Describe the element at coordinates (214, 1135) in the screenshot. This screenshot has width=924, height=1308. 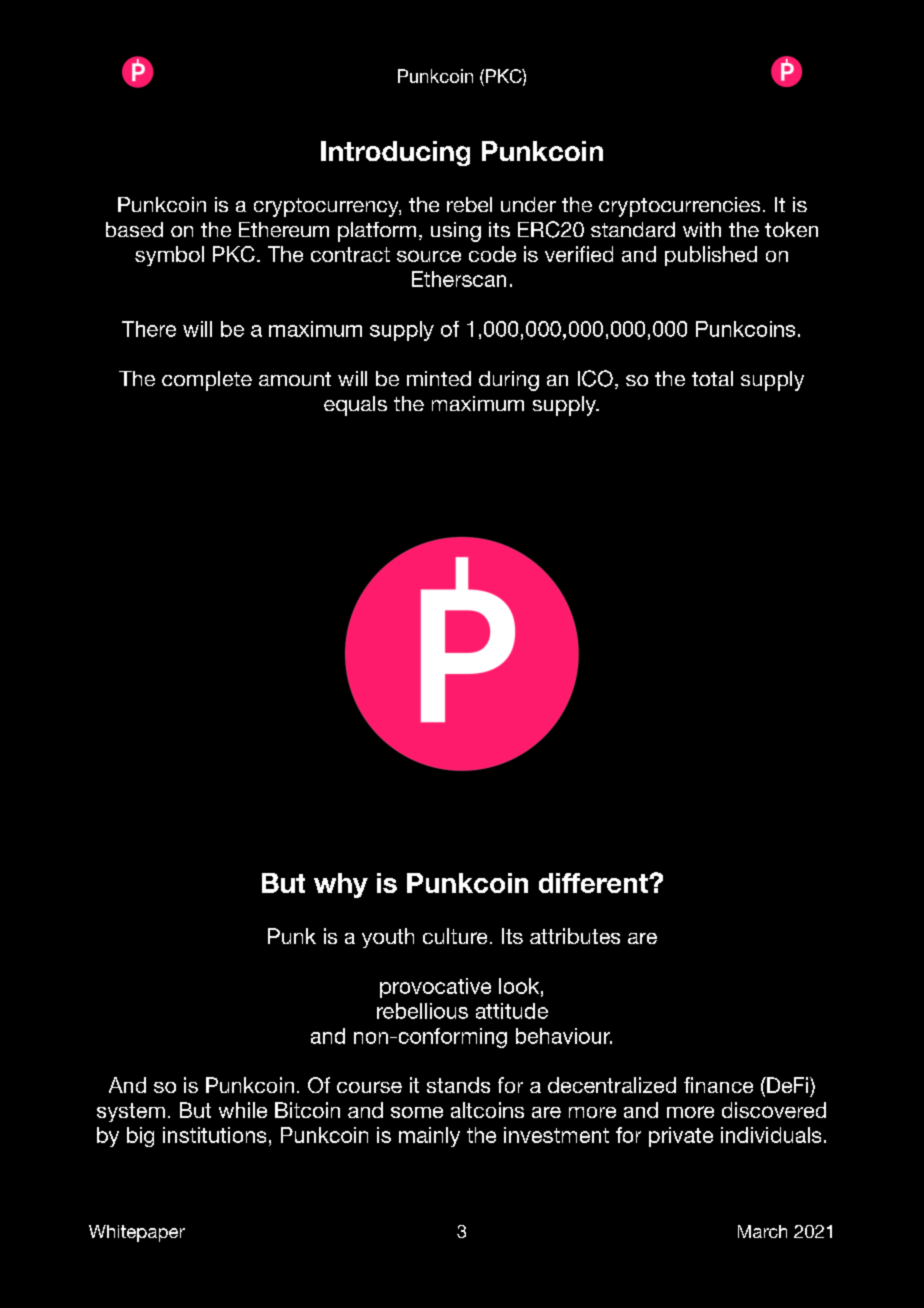
I see `institutions` at that location.
